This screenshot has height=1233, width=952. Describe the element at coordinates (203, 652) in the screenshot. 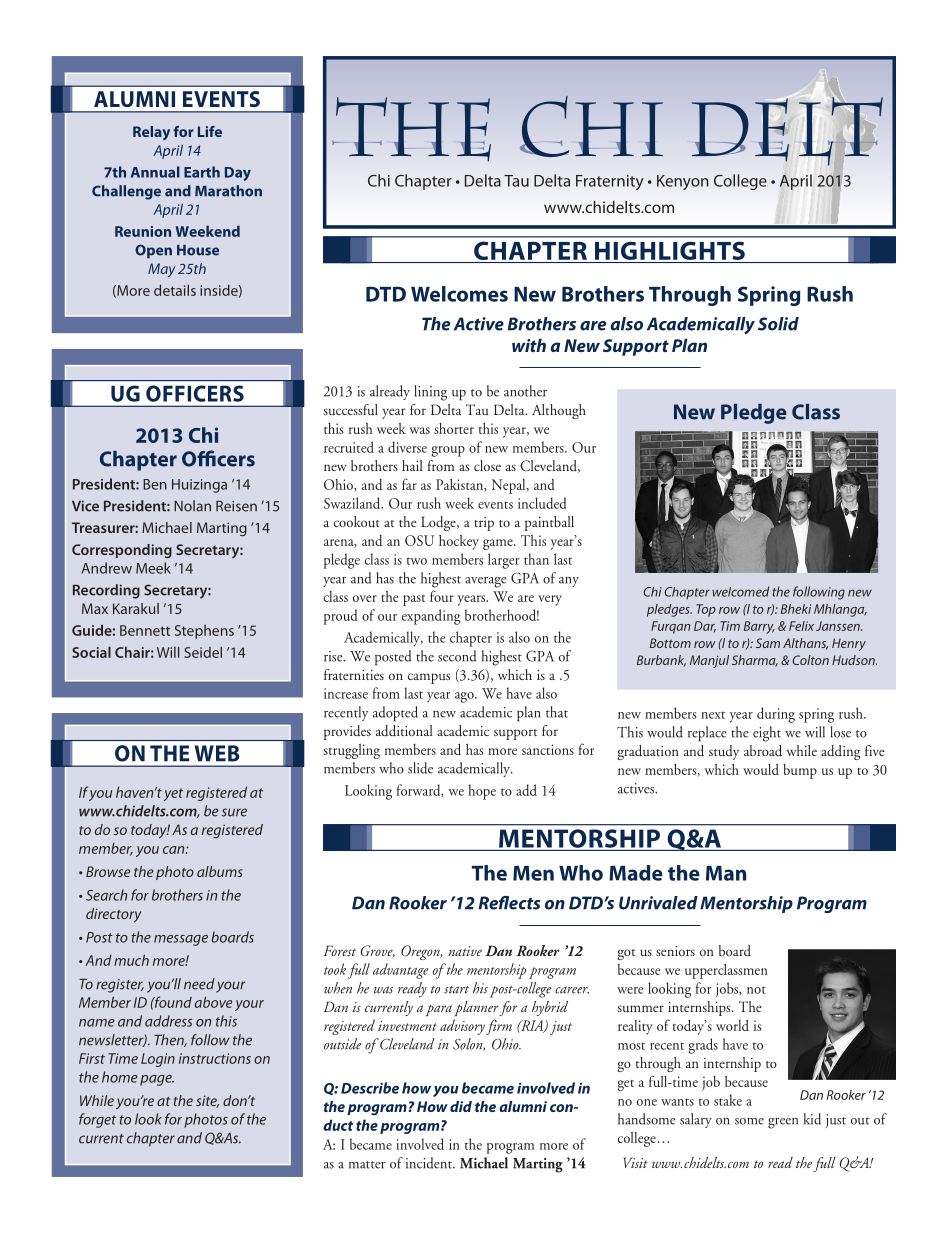

I see `Seidel` at that location.
